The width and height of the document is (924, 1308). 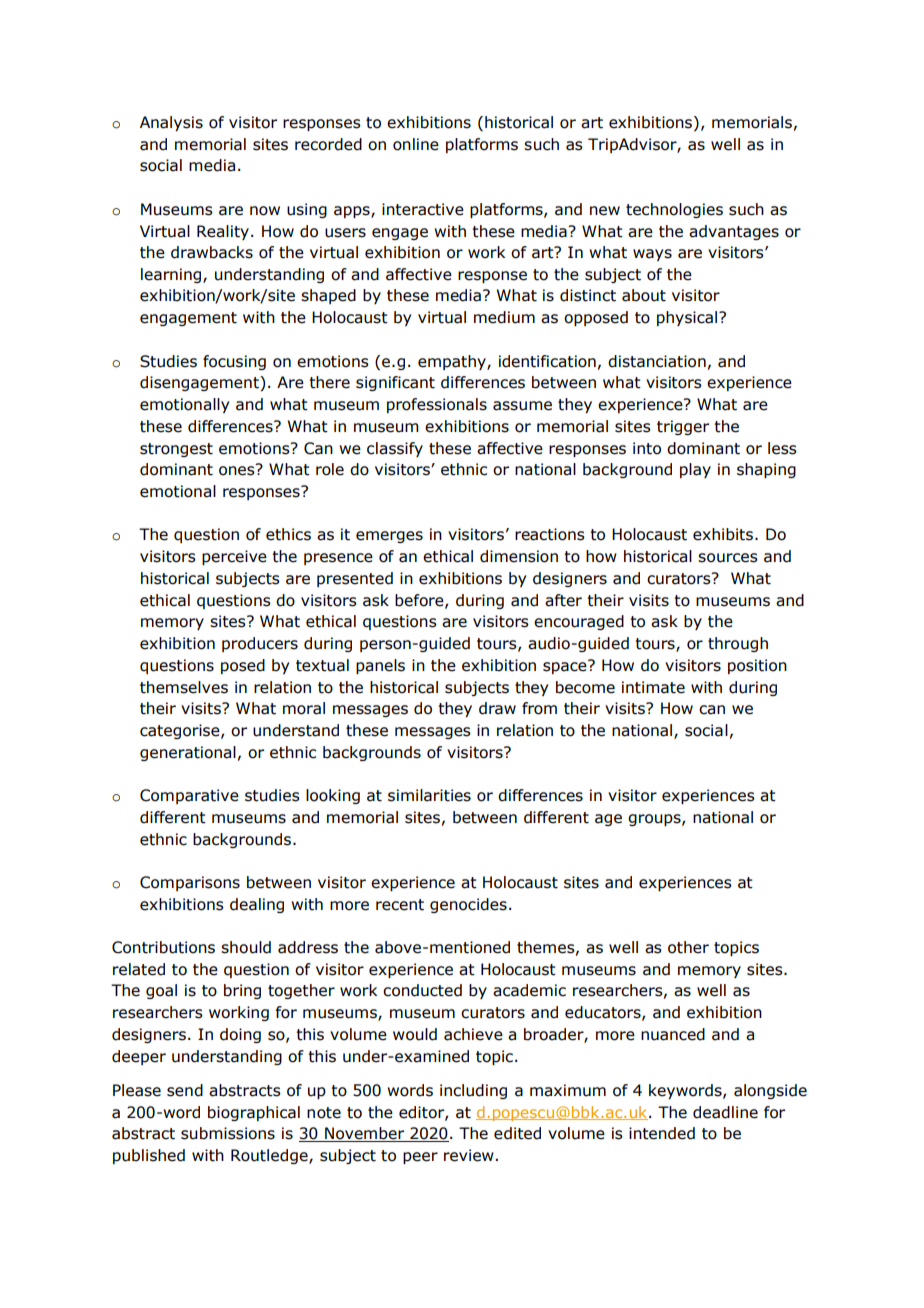 What do you see at coordinates (228, 1133) in the document?
I see `submissions` at bounding box center [228, 1133].
